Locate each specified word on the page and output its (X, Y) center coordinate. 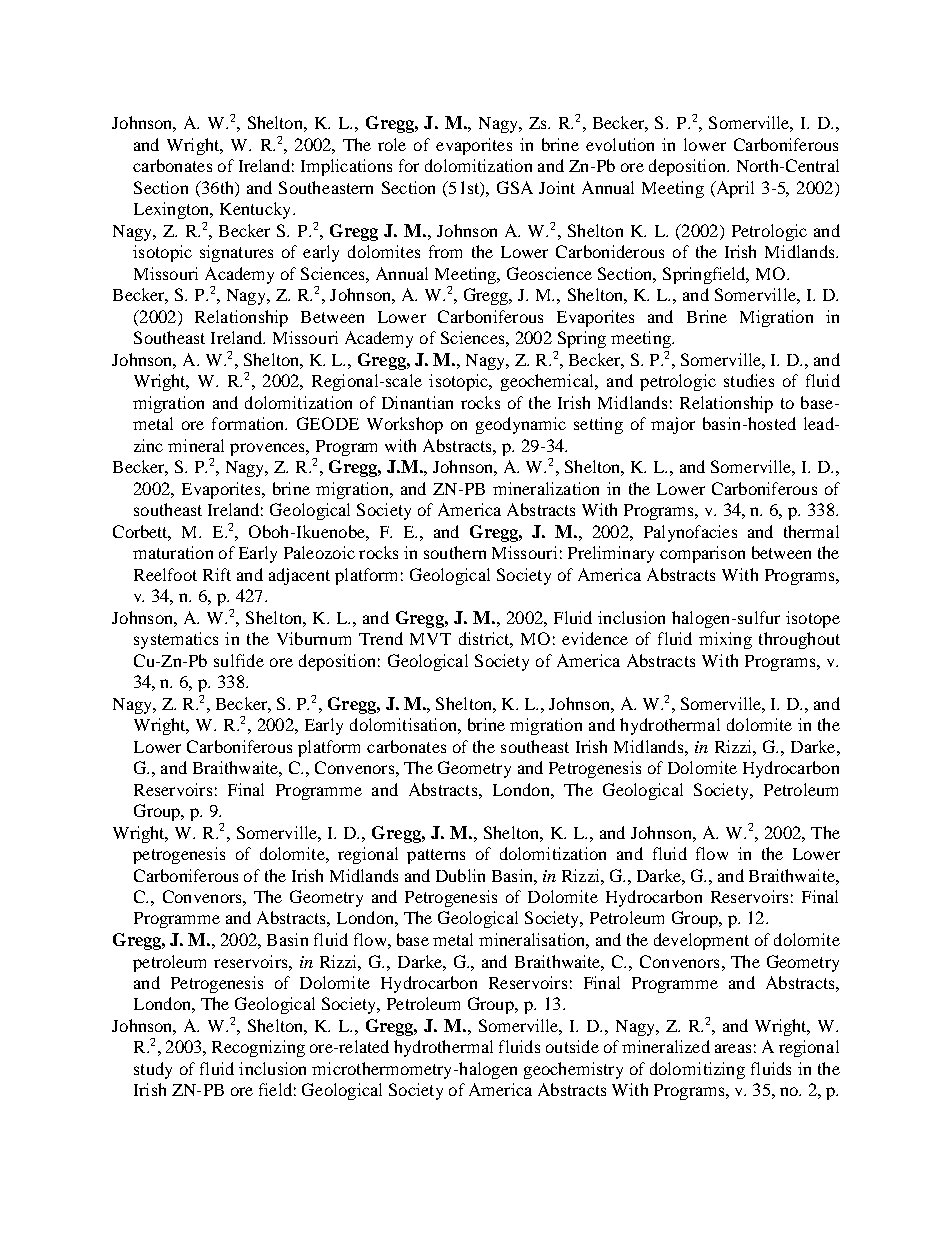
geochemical (549, 382)
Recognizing (258, 1048)
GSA (515, 187)
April (734, 189)
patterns (436, 856)
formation (249, 423)
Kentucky (257, 210)
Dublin (460, 875)
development (701, 941)
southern (455, 552)
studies (749, 380)
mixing (725, 640)
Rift (217, 574)
